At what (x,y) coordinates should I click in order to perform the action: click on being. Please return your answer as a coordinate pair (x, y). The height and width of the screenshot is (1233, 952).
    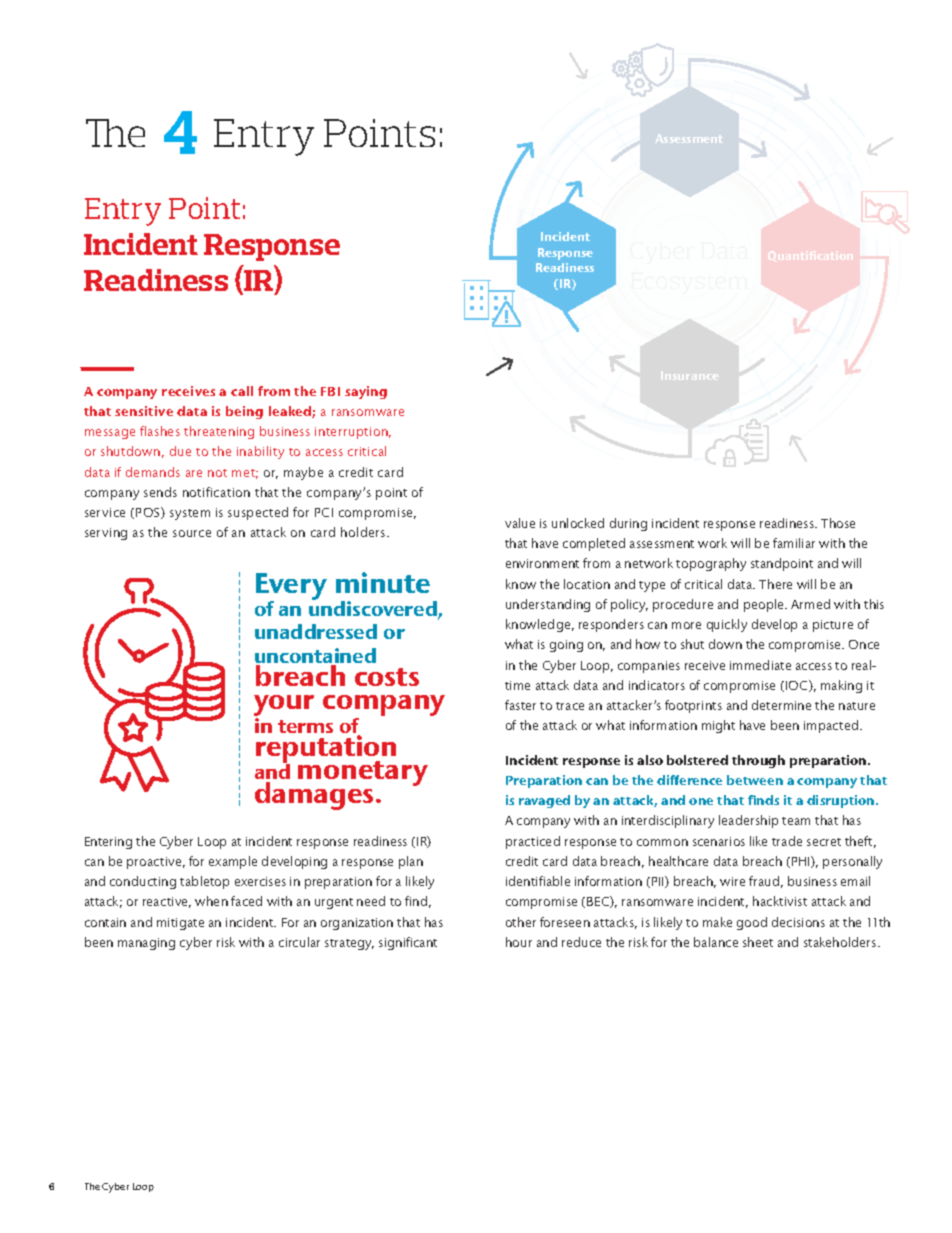
    Looking at the image, I should click on (244, 412).
